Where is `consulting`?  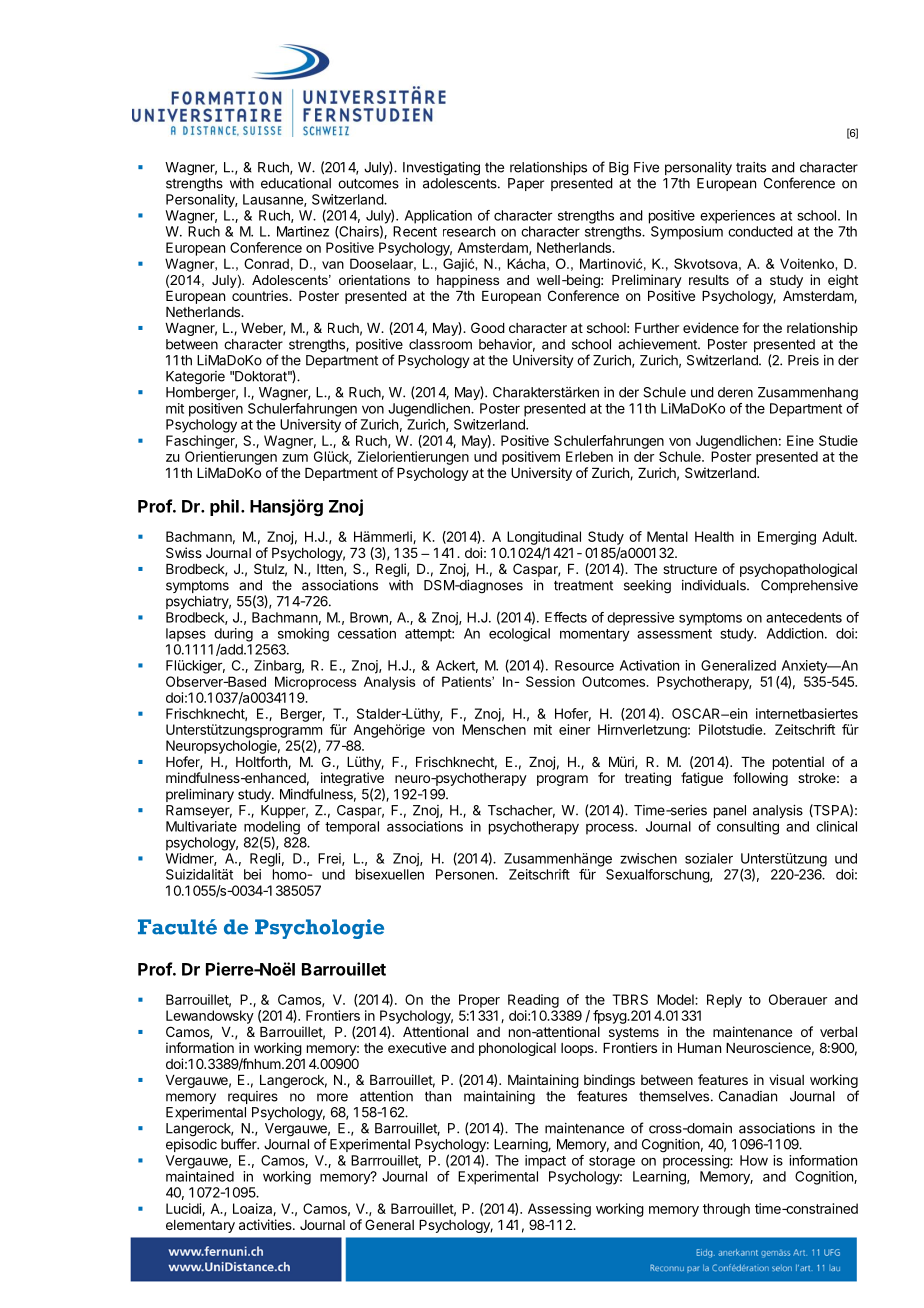 consulting is located at coordinates (748, 828).
